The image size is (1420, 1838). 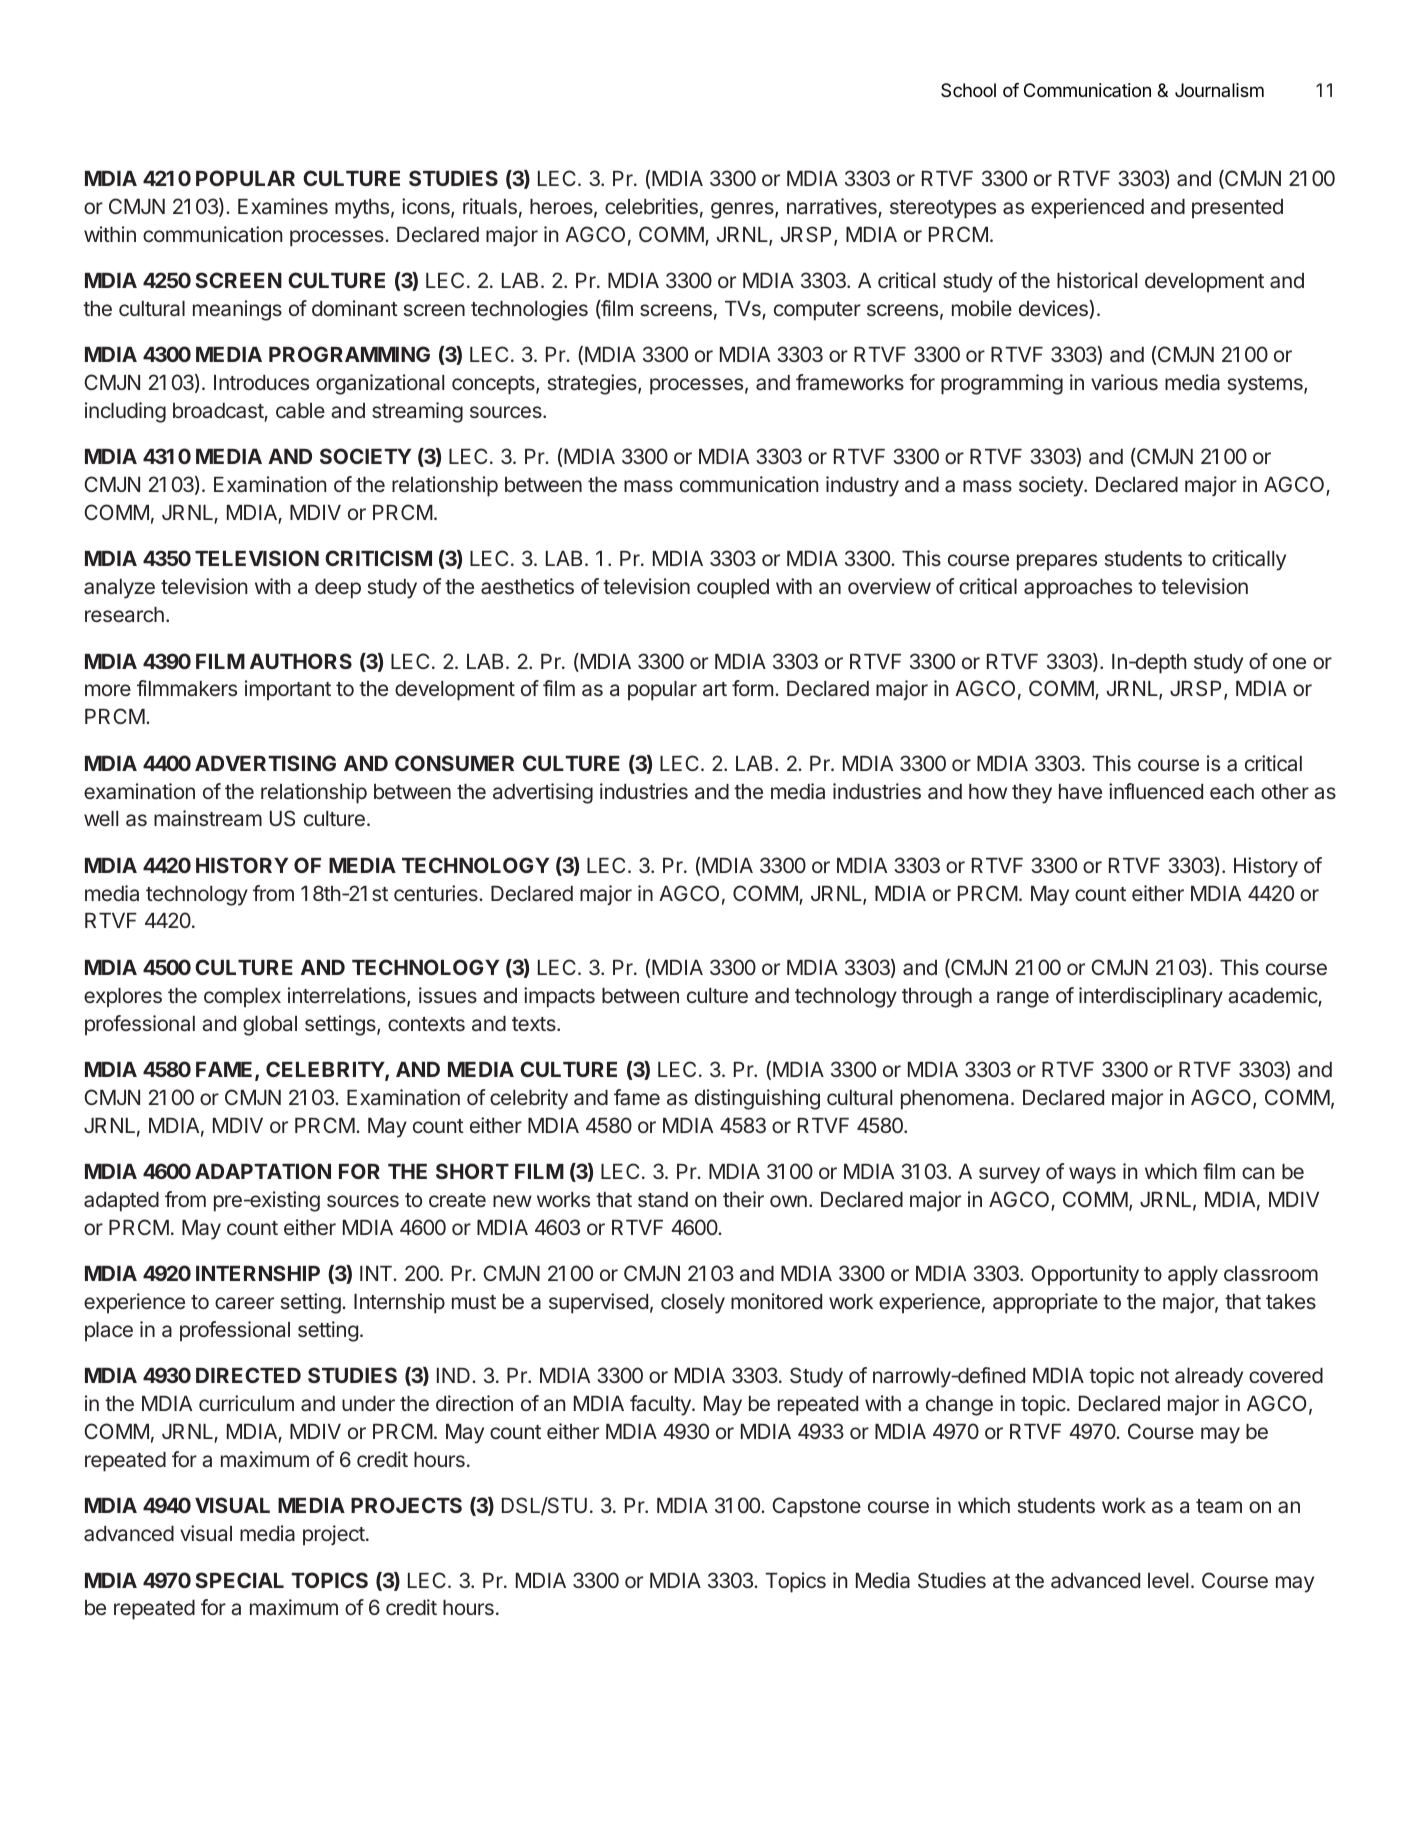 What do you see at coordinates (270, 1026) in the page?
I see `global` at bounding box center [270, 1026].
